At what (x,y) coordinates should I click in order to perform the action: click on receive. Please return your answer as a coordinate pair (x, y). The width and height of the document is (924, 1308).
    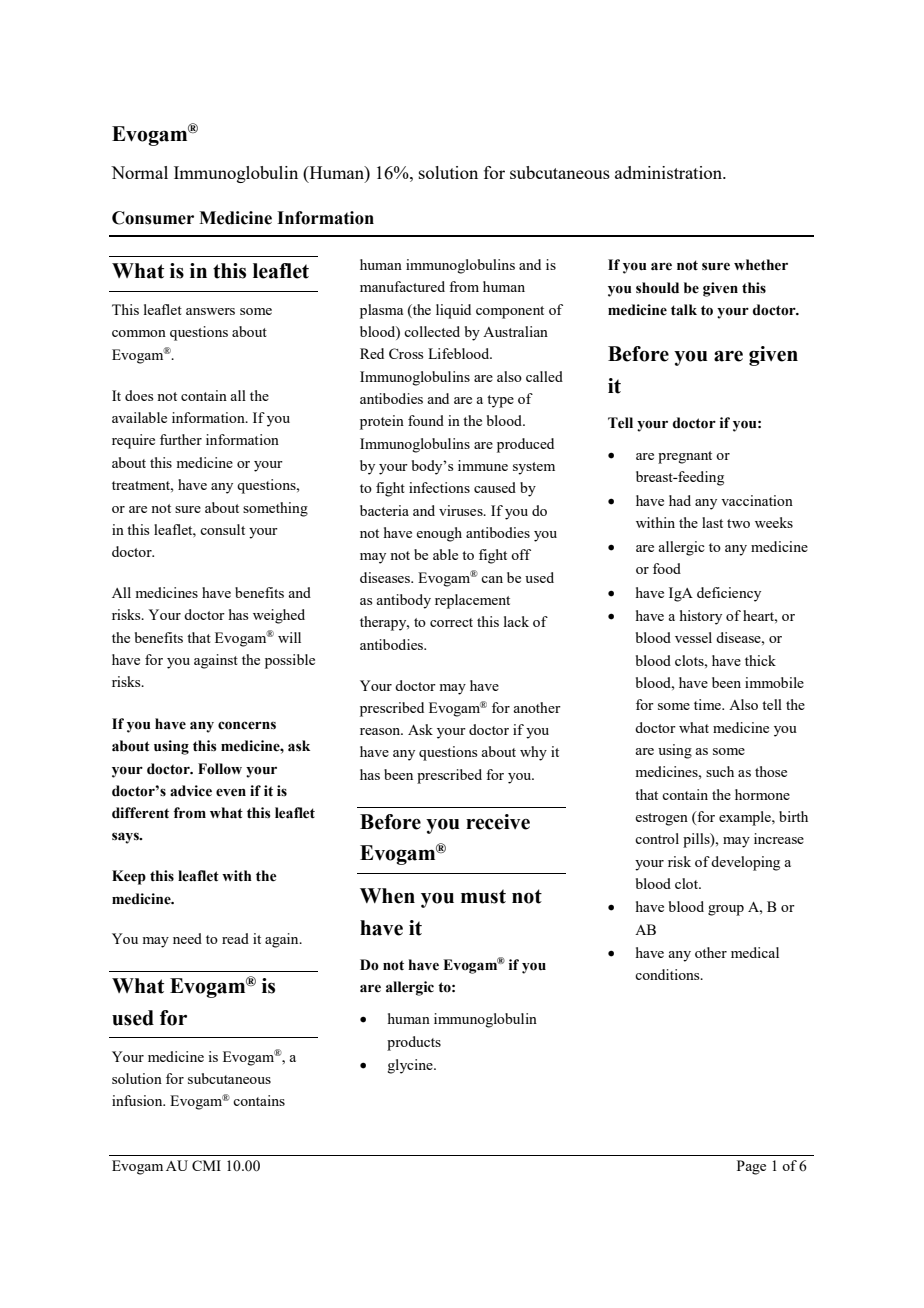
    Looking at the image, I should click on (498, 822).
